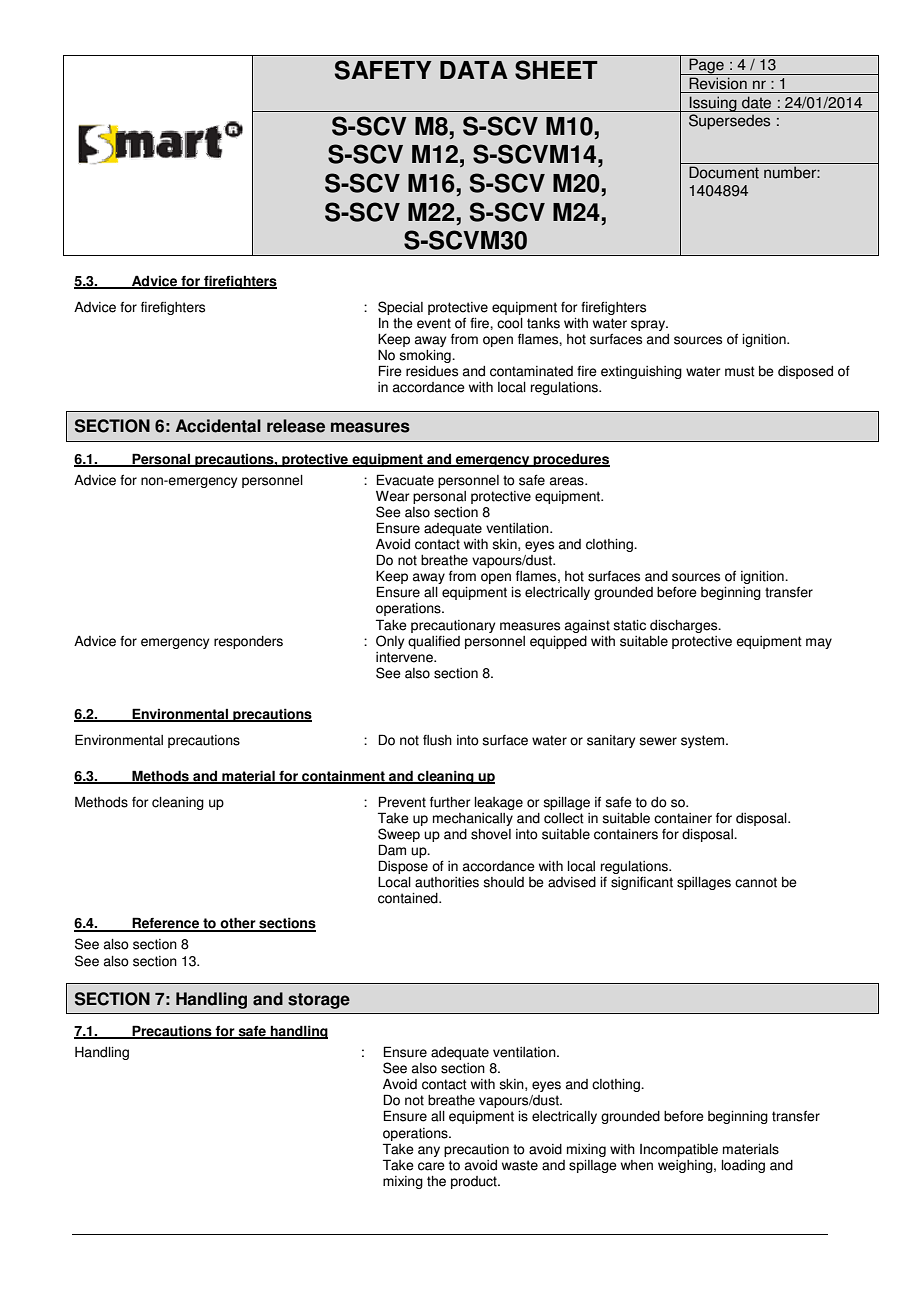 The height and width of the screenshot is (1308, 924). I want to click on waste, so click(520, 1165).
